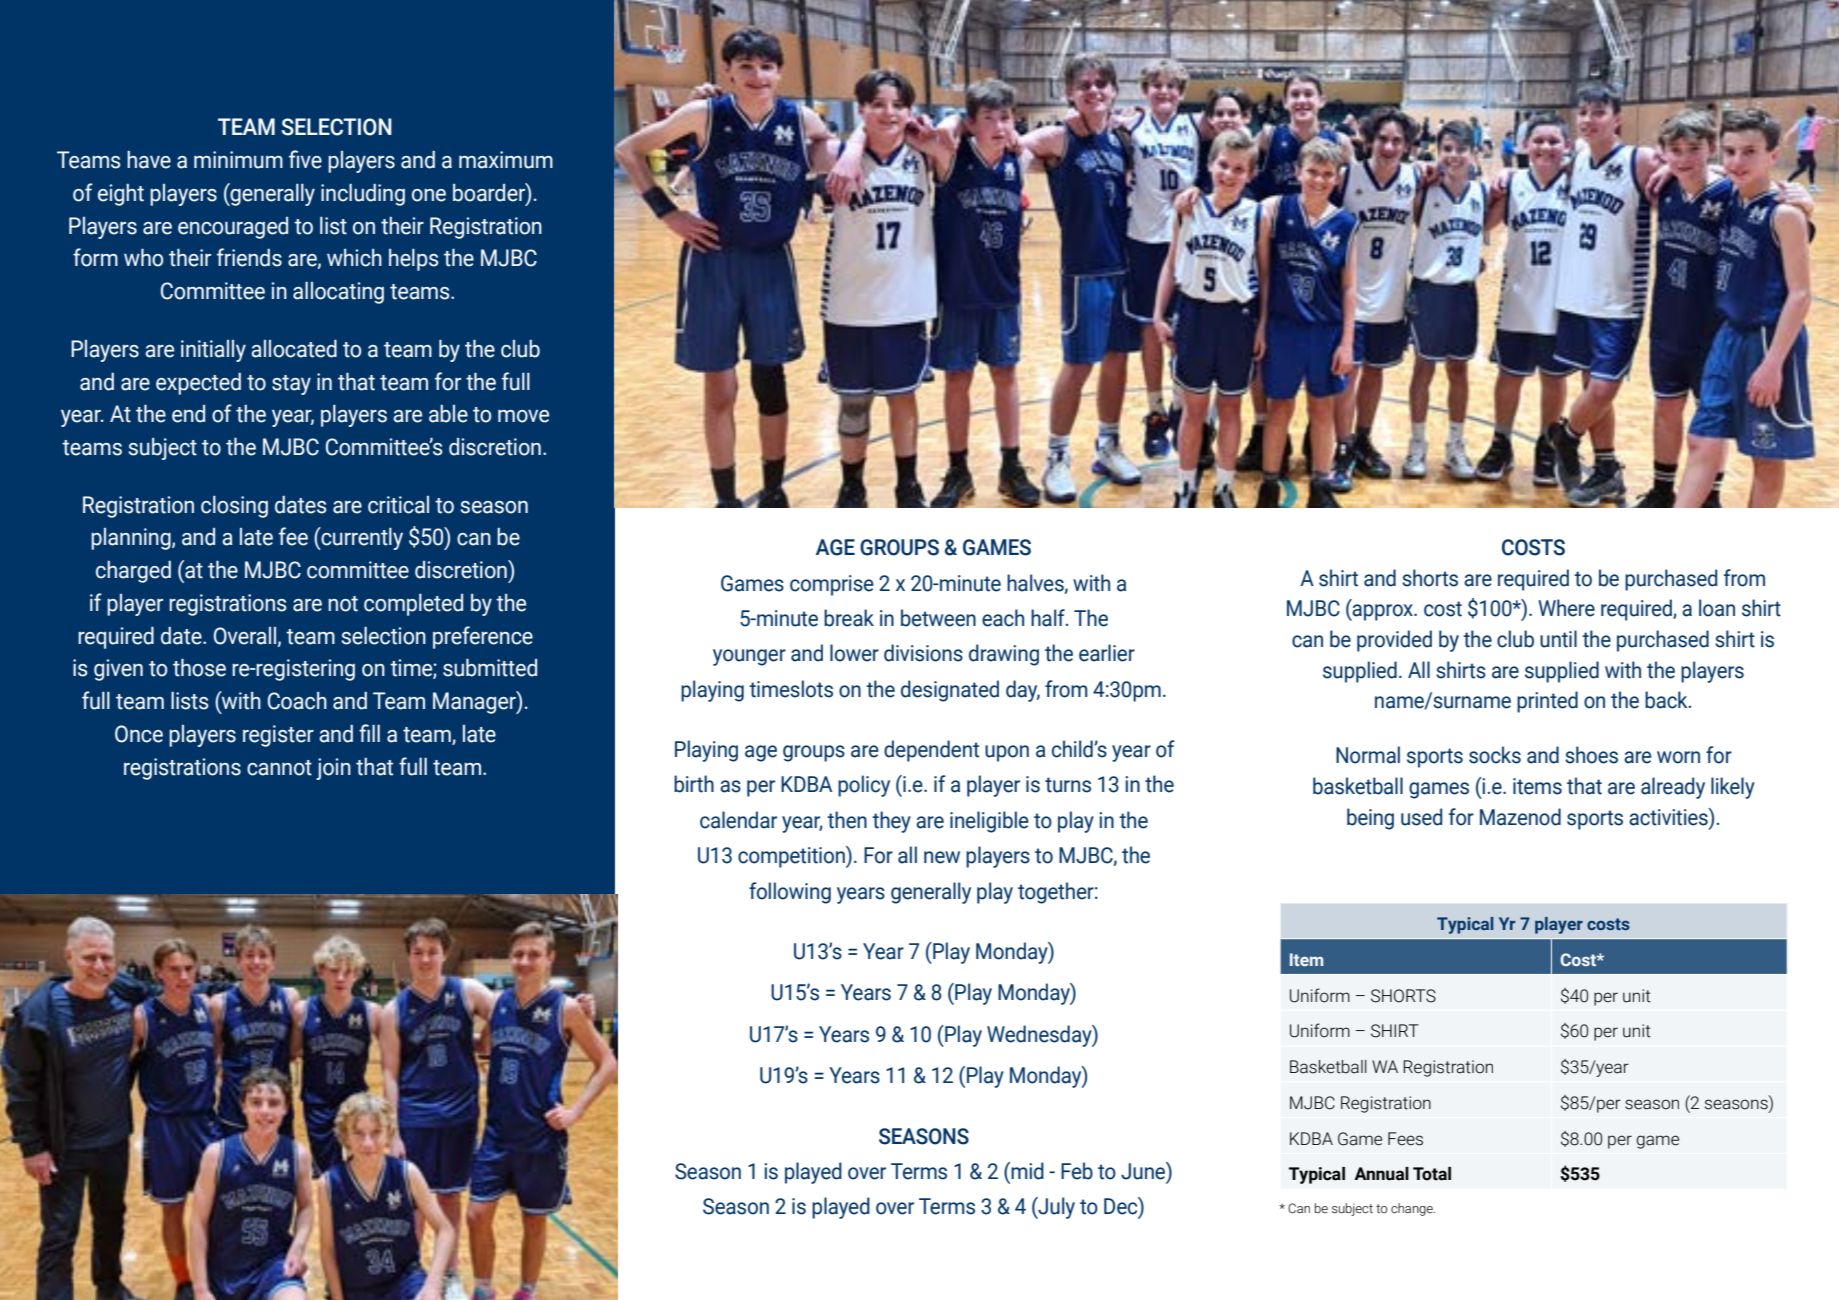 The height and width of the image is (1300, 1839). What do you see at coordinates (448, 414) in the image?
I see `able` at bounding box center [448, 414].
